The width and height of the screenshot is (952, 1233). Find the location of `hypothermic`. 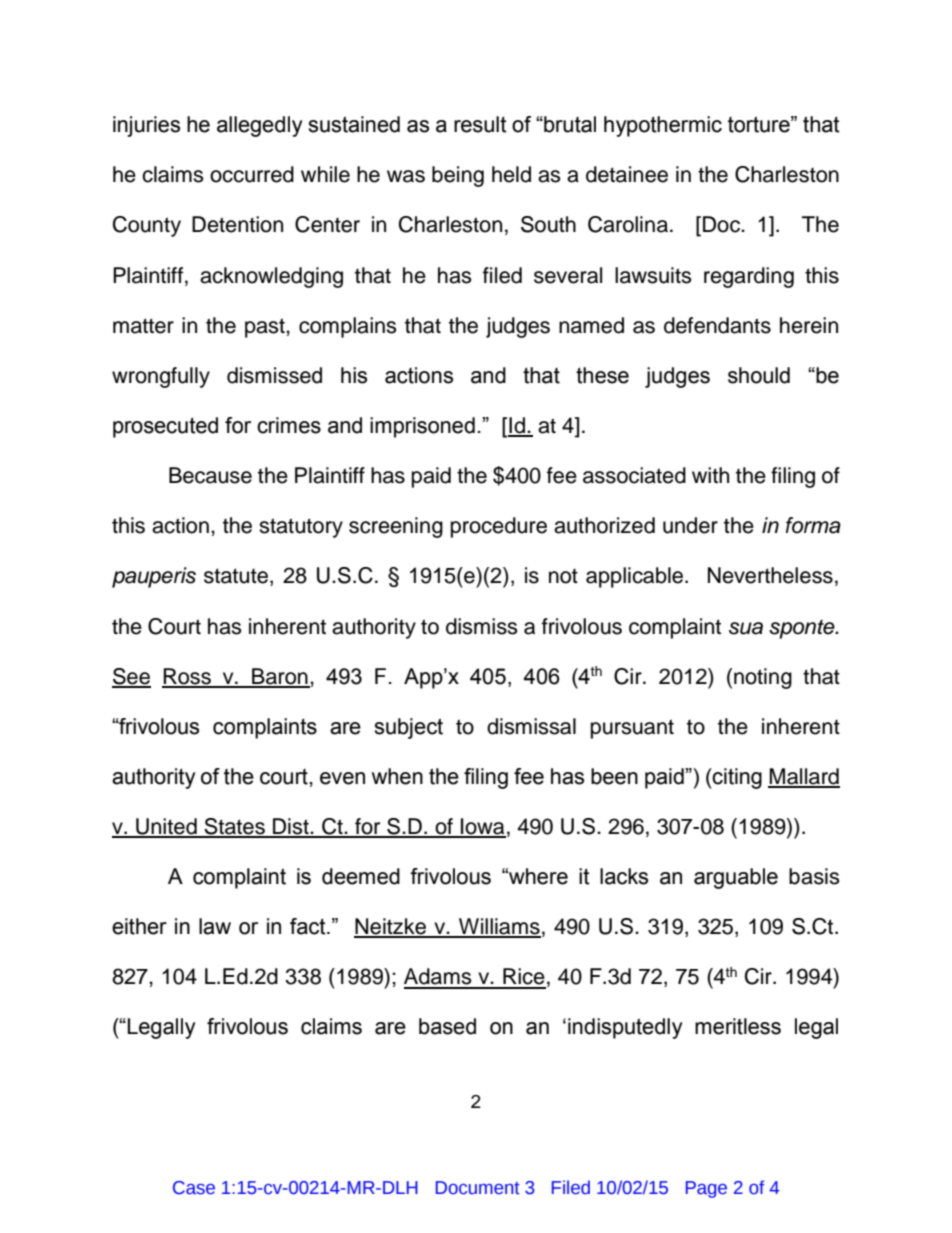

hypothermic is located at coordinates (663, 126).
